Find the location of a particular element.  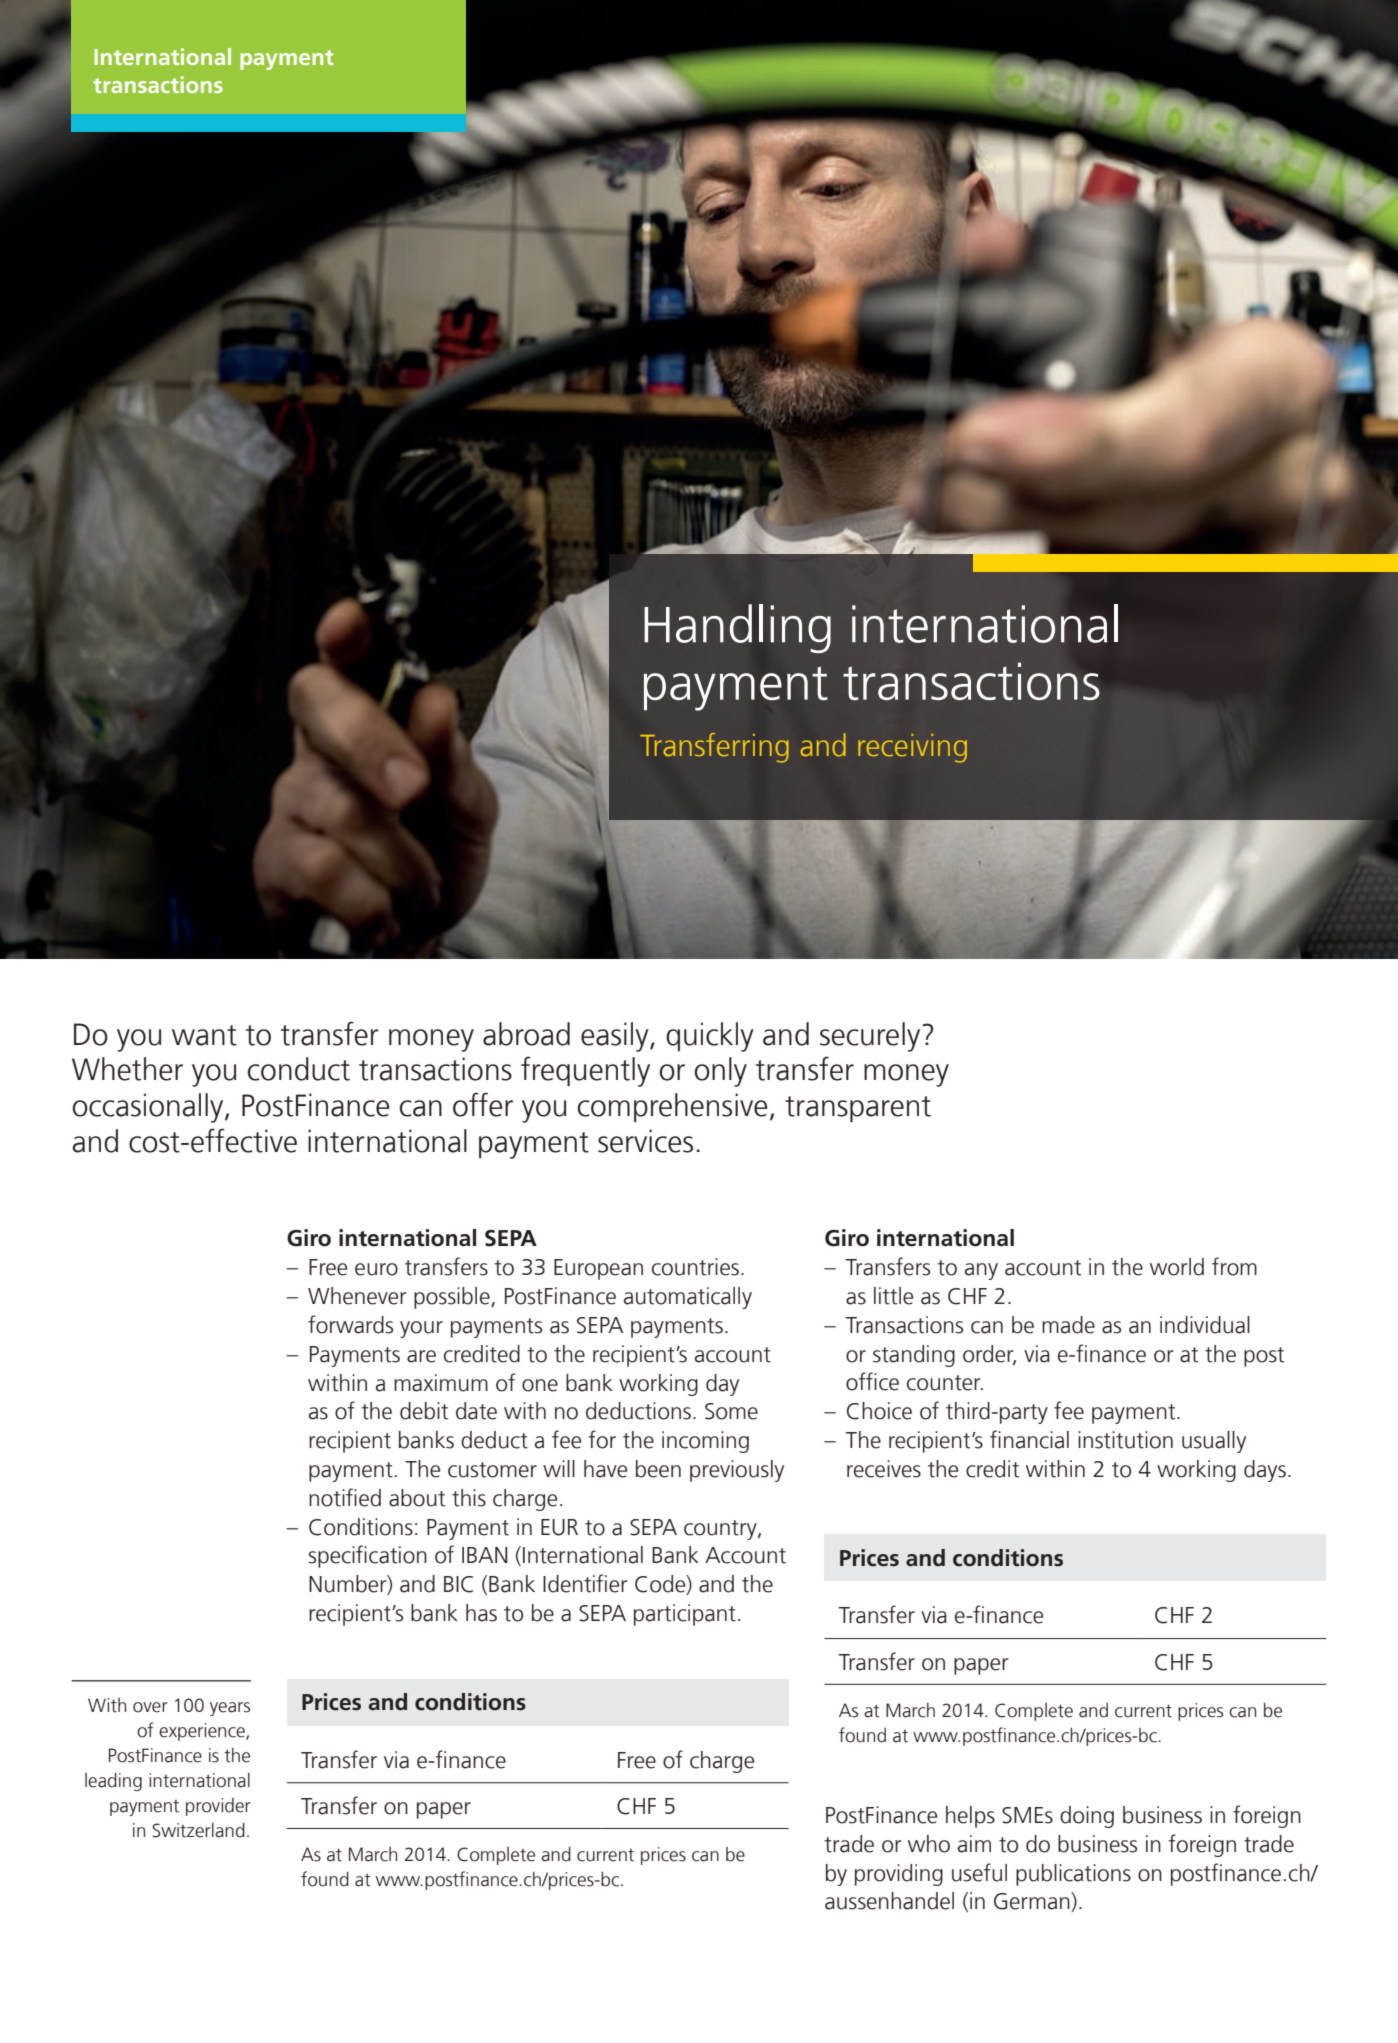

Handling is located at coordinates (737, 628).
